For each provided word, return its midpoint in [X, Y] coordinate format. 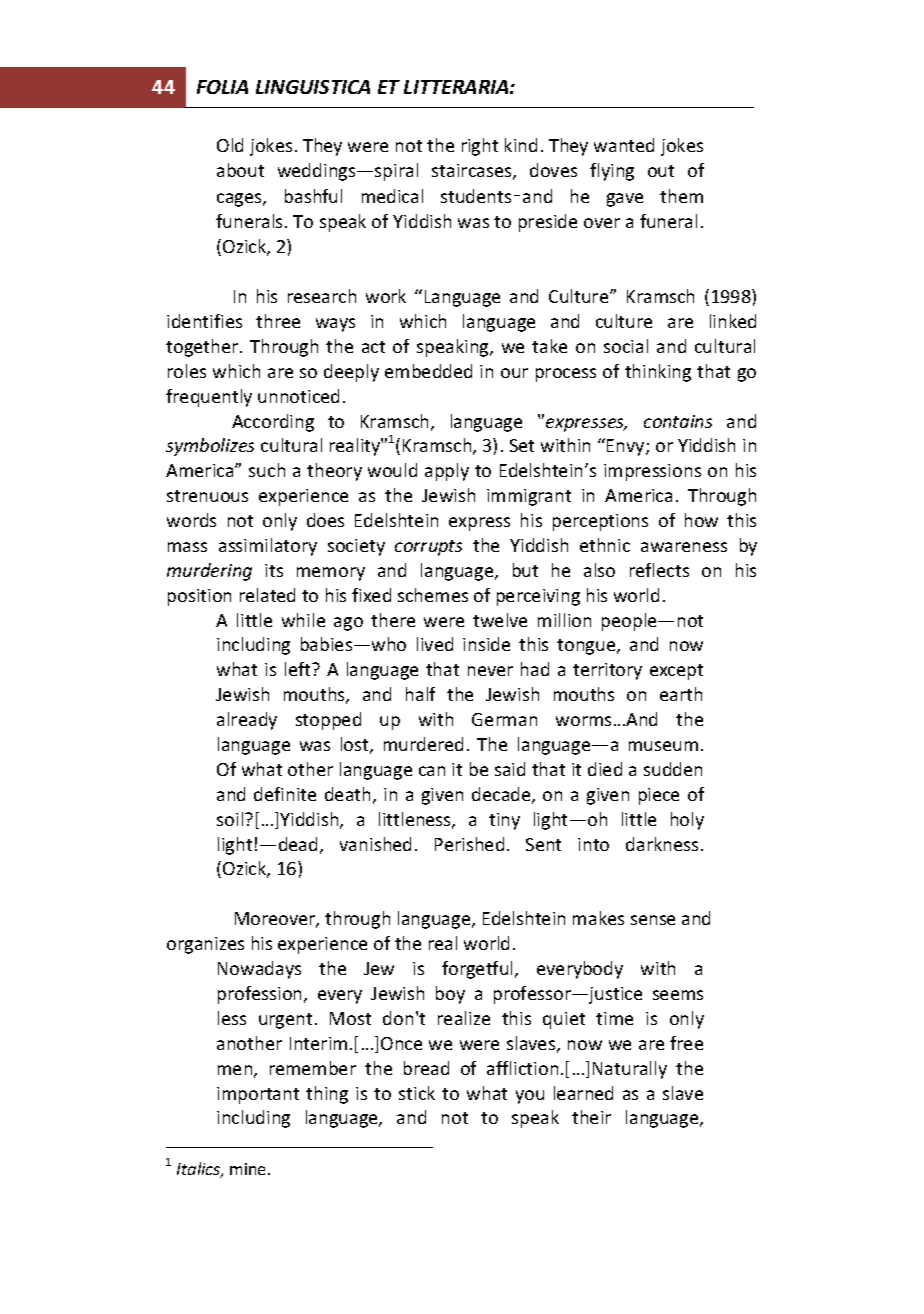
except [676, 672]
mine [249, 1169]
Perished [469, 844]
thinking [658, 373]
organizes [205, 945]
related [267, 595]
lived [435, 644]
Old [230, 145]
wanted [624, 145]
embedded [428, 371]
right [480, 147]
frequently [209, 398]
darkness [662, 844]
